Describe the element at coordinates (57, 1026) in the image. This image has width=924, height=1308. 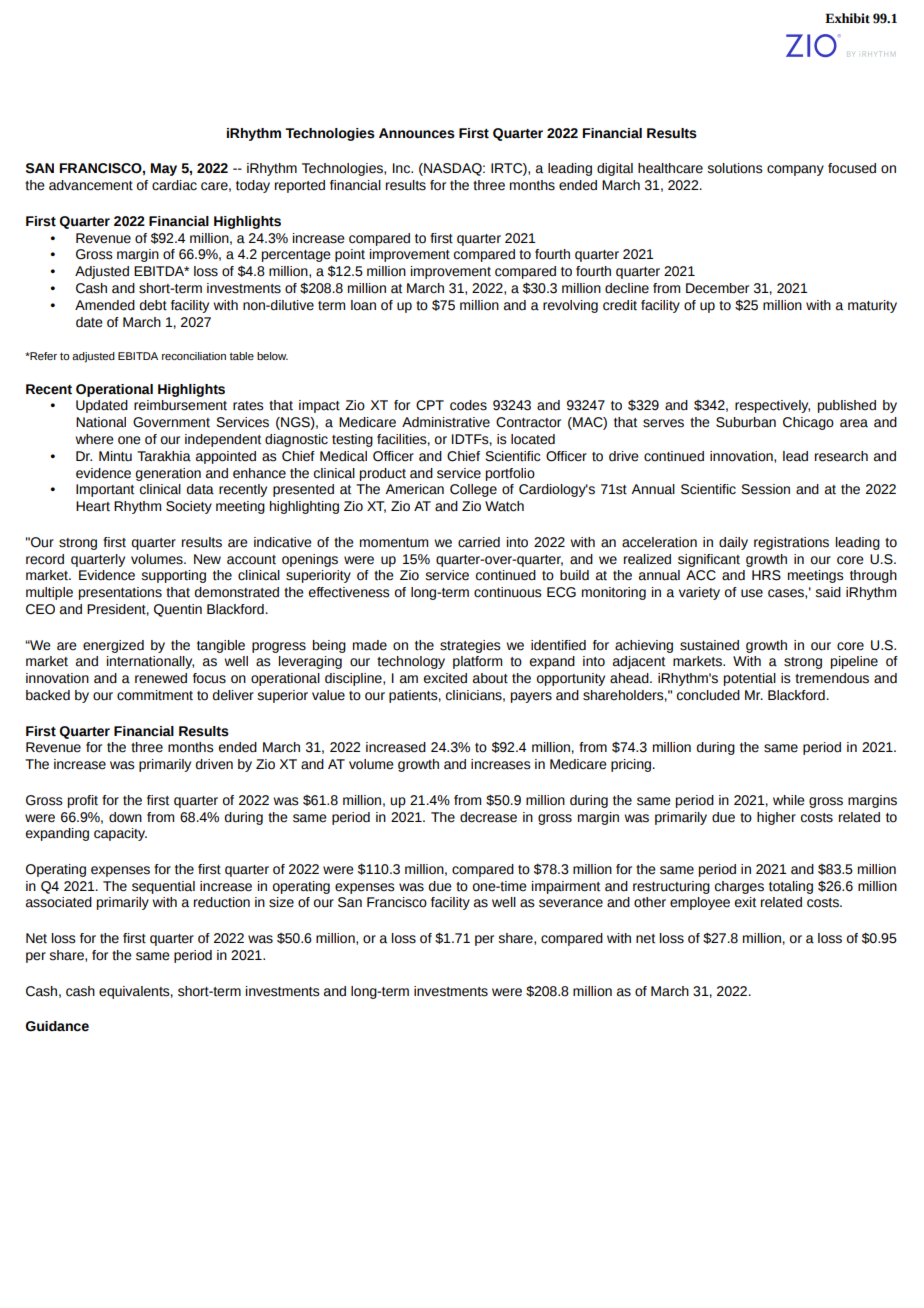
I see `Guidance` at that location.
